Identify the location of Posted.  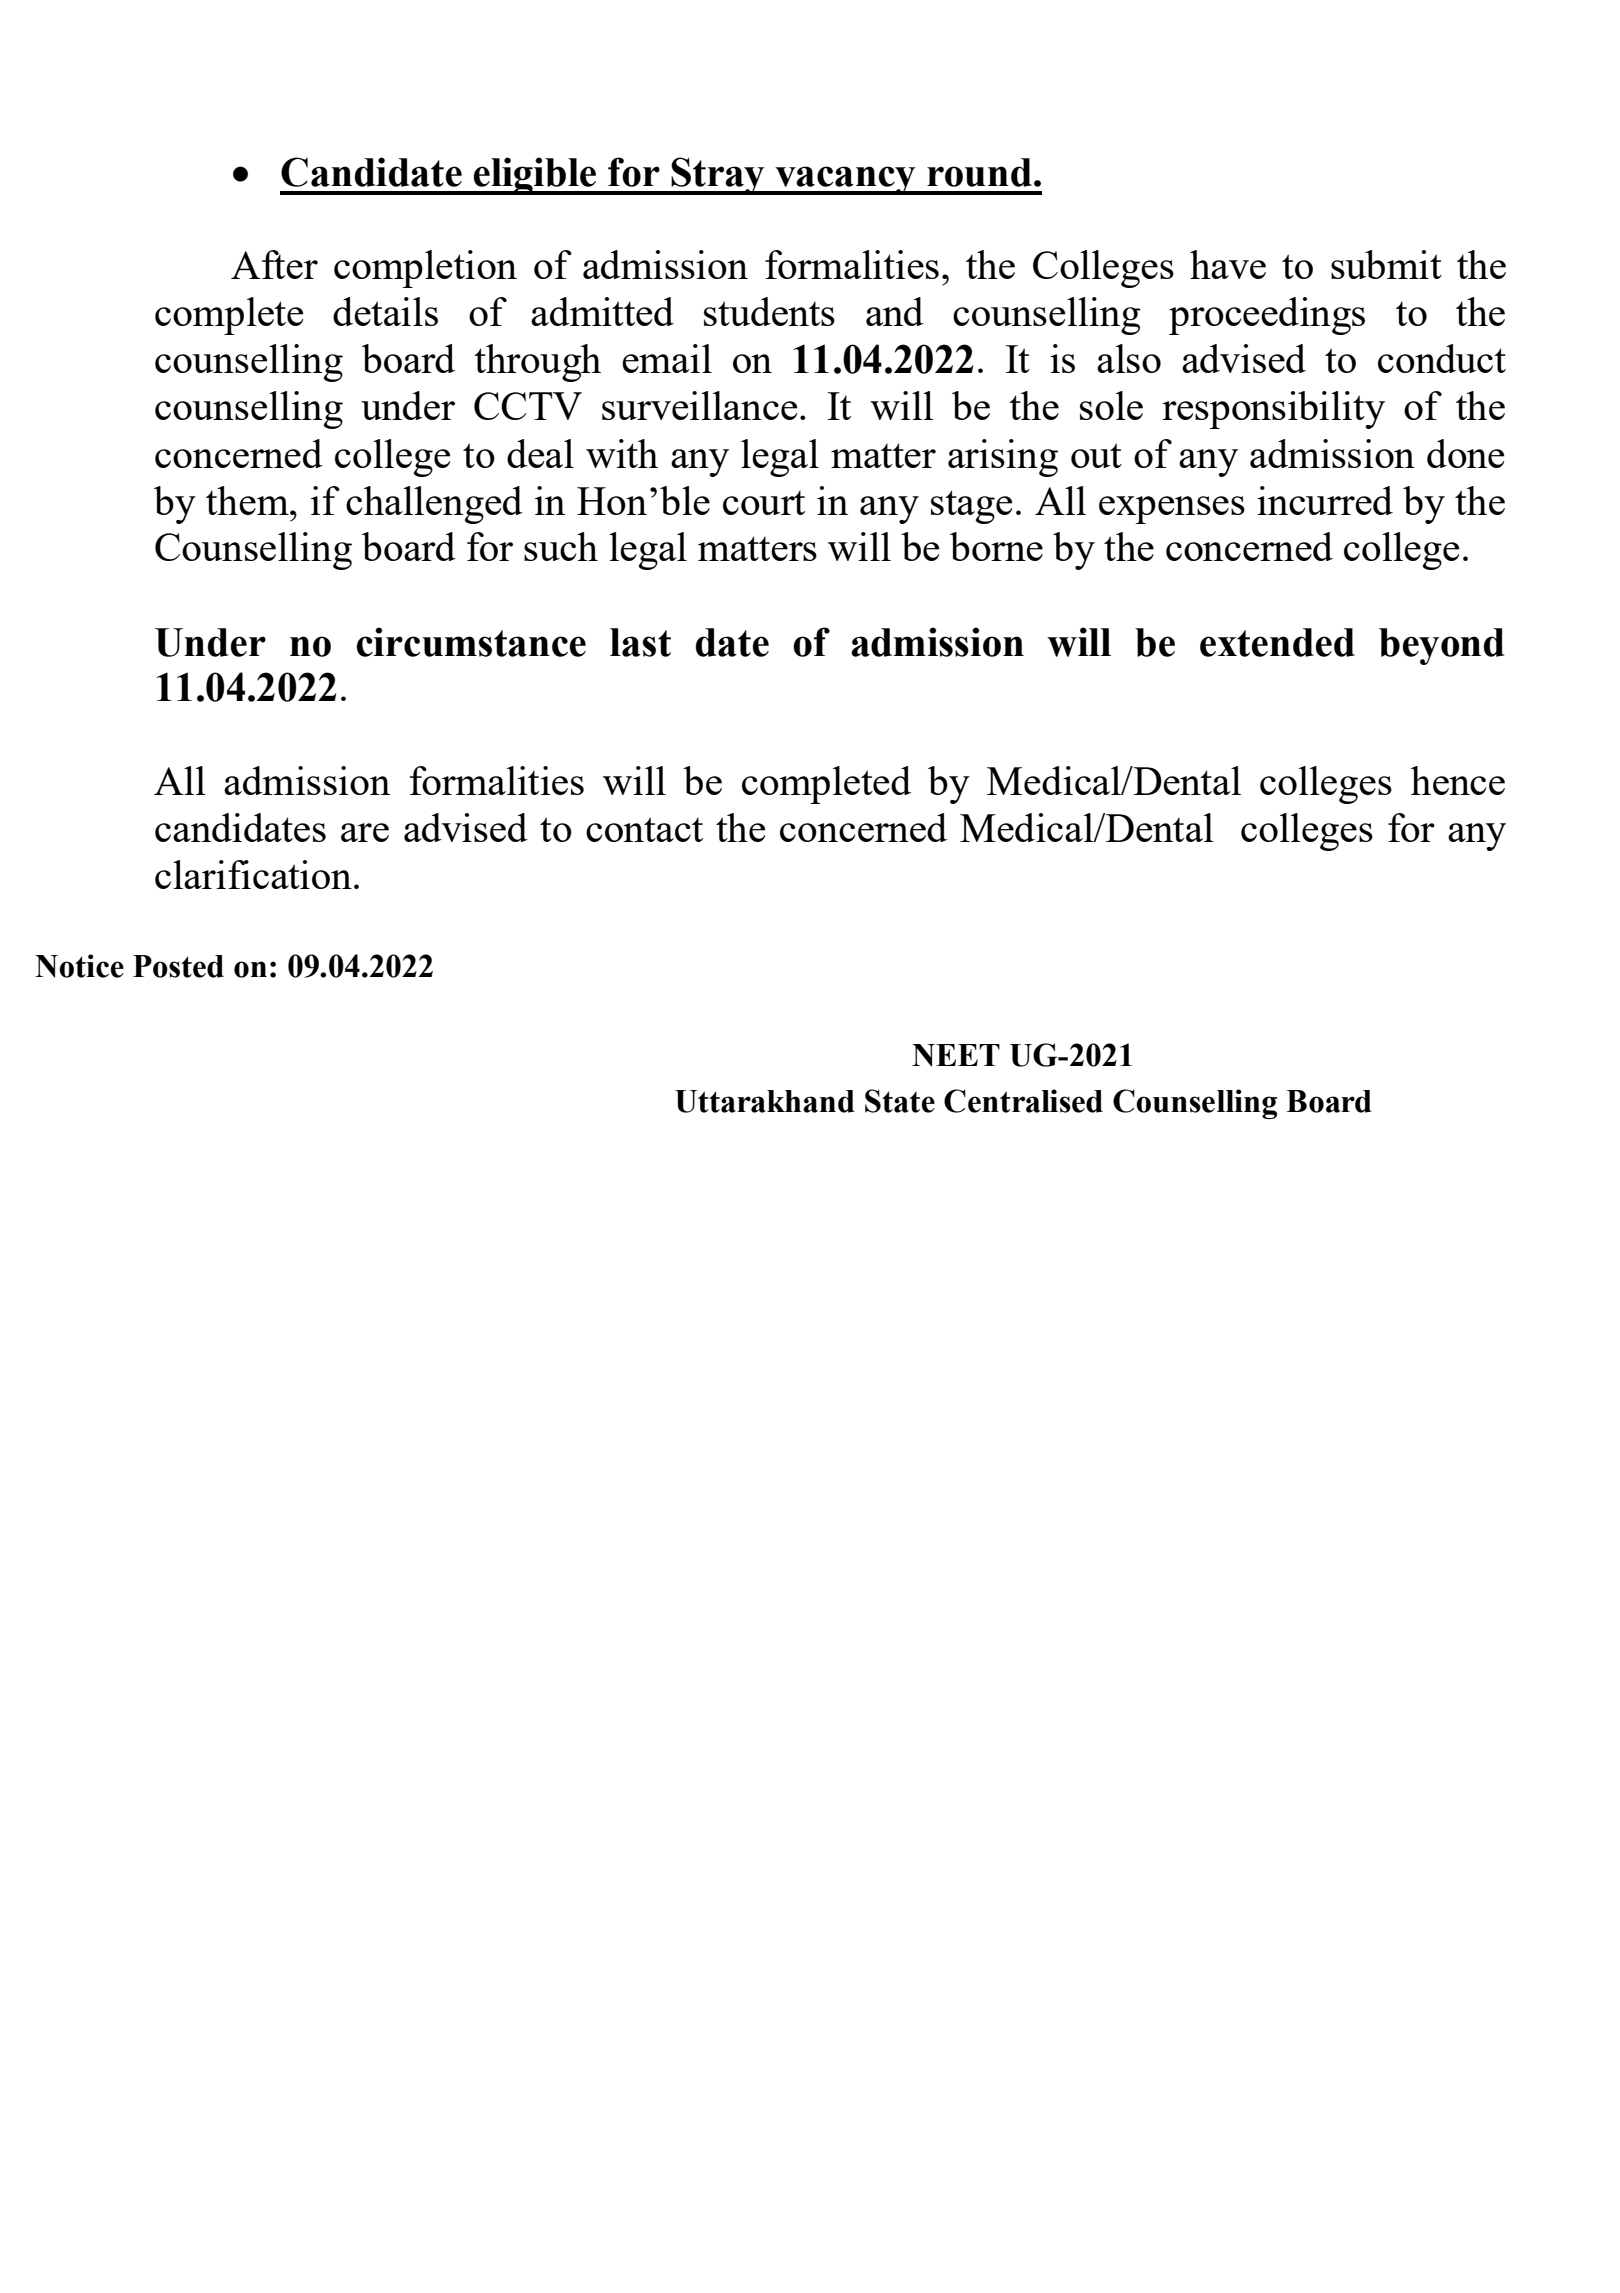
(178, 966).
